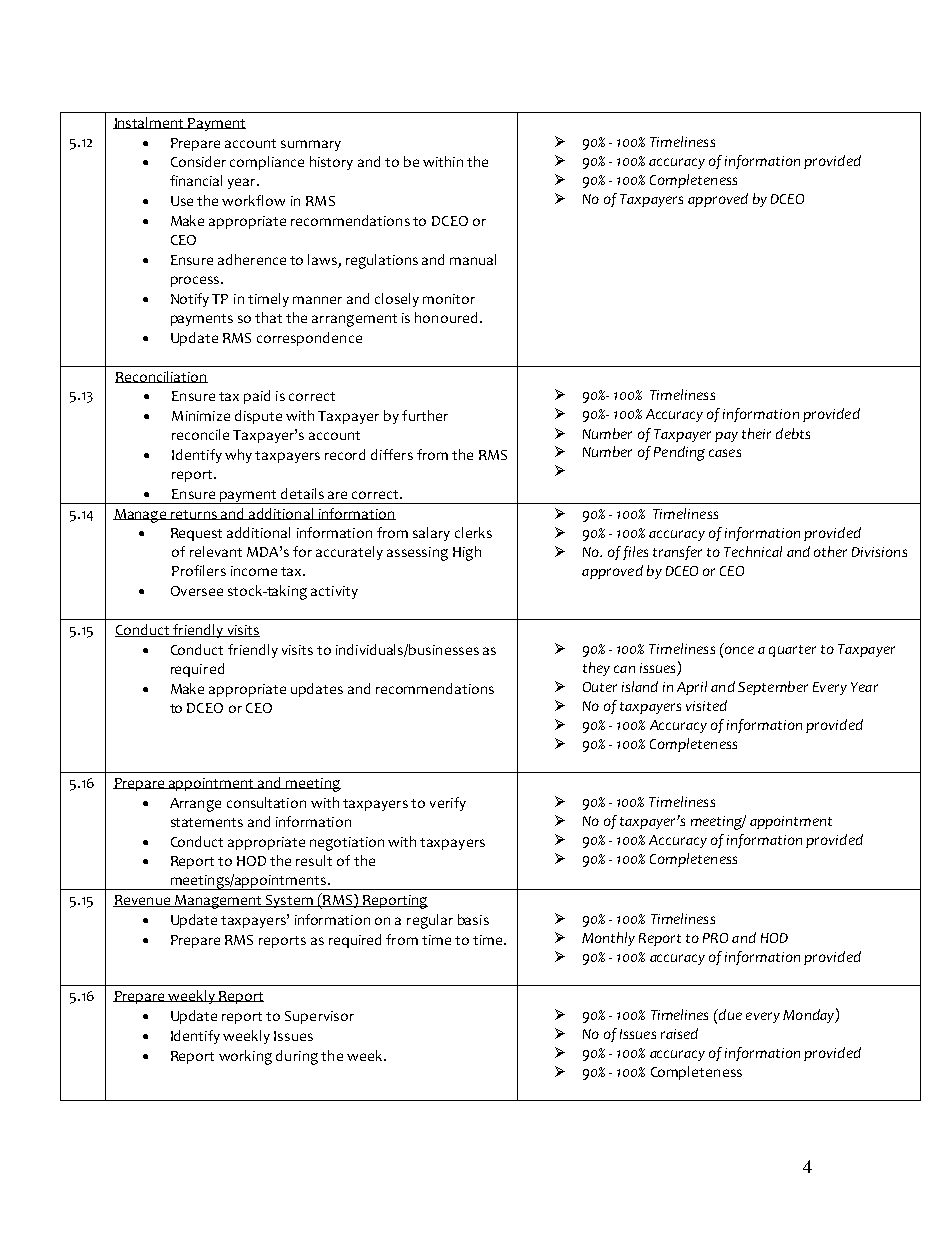 The height and width of the screenshot is (1233, 952). Describe the element at coordinates (238, 456) in the screenshot. I see `why` at that location.
